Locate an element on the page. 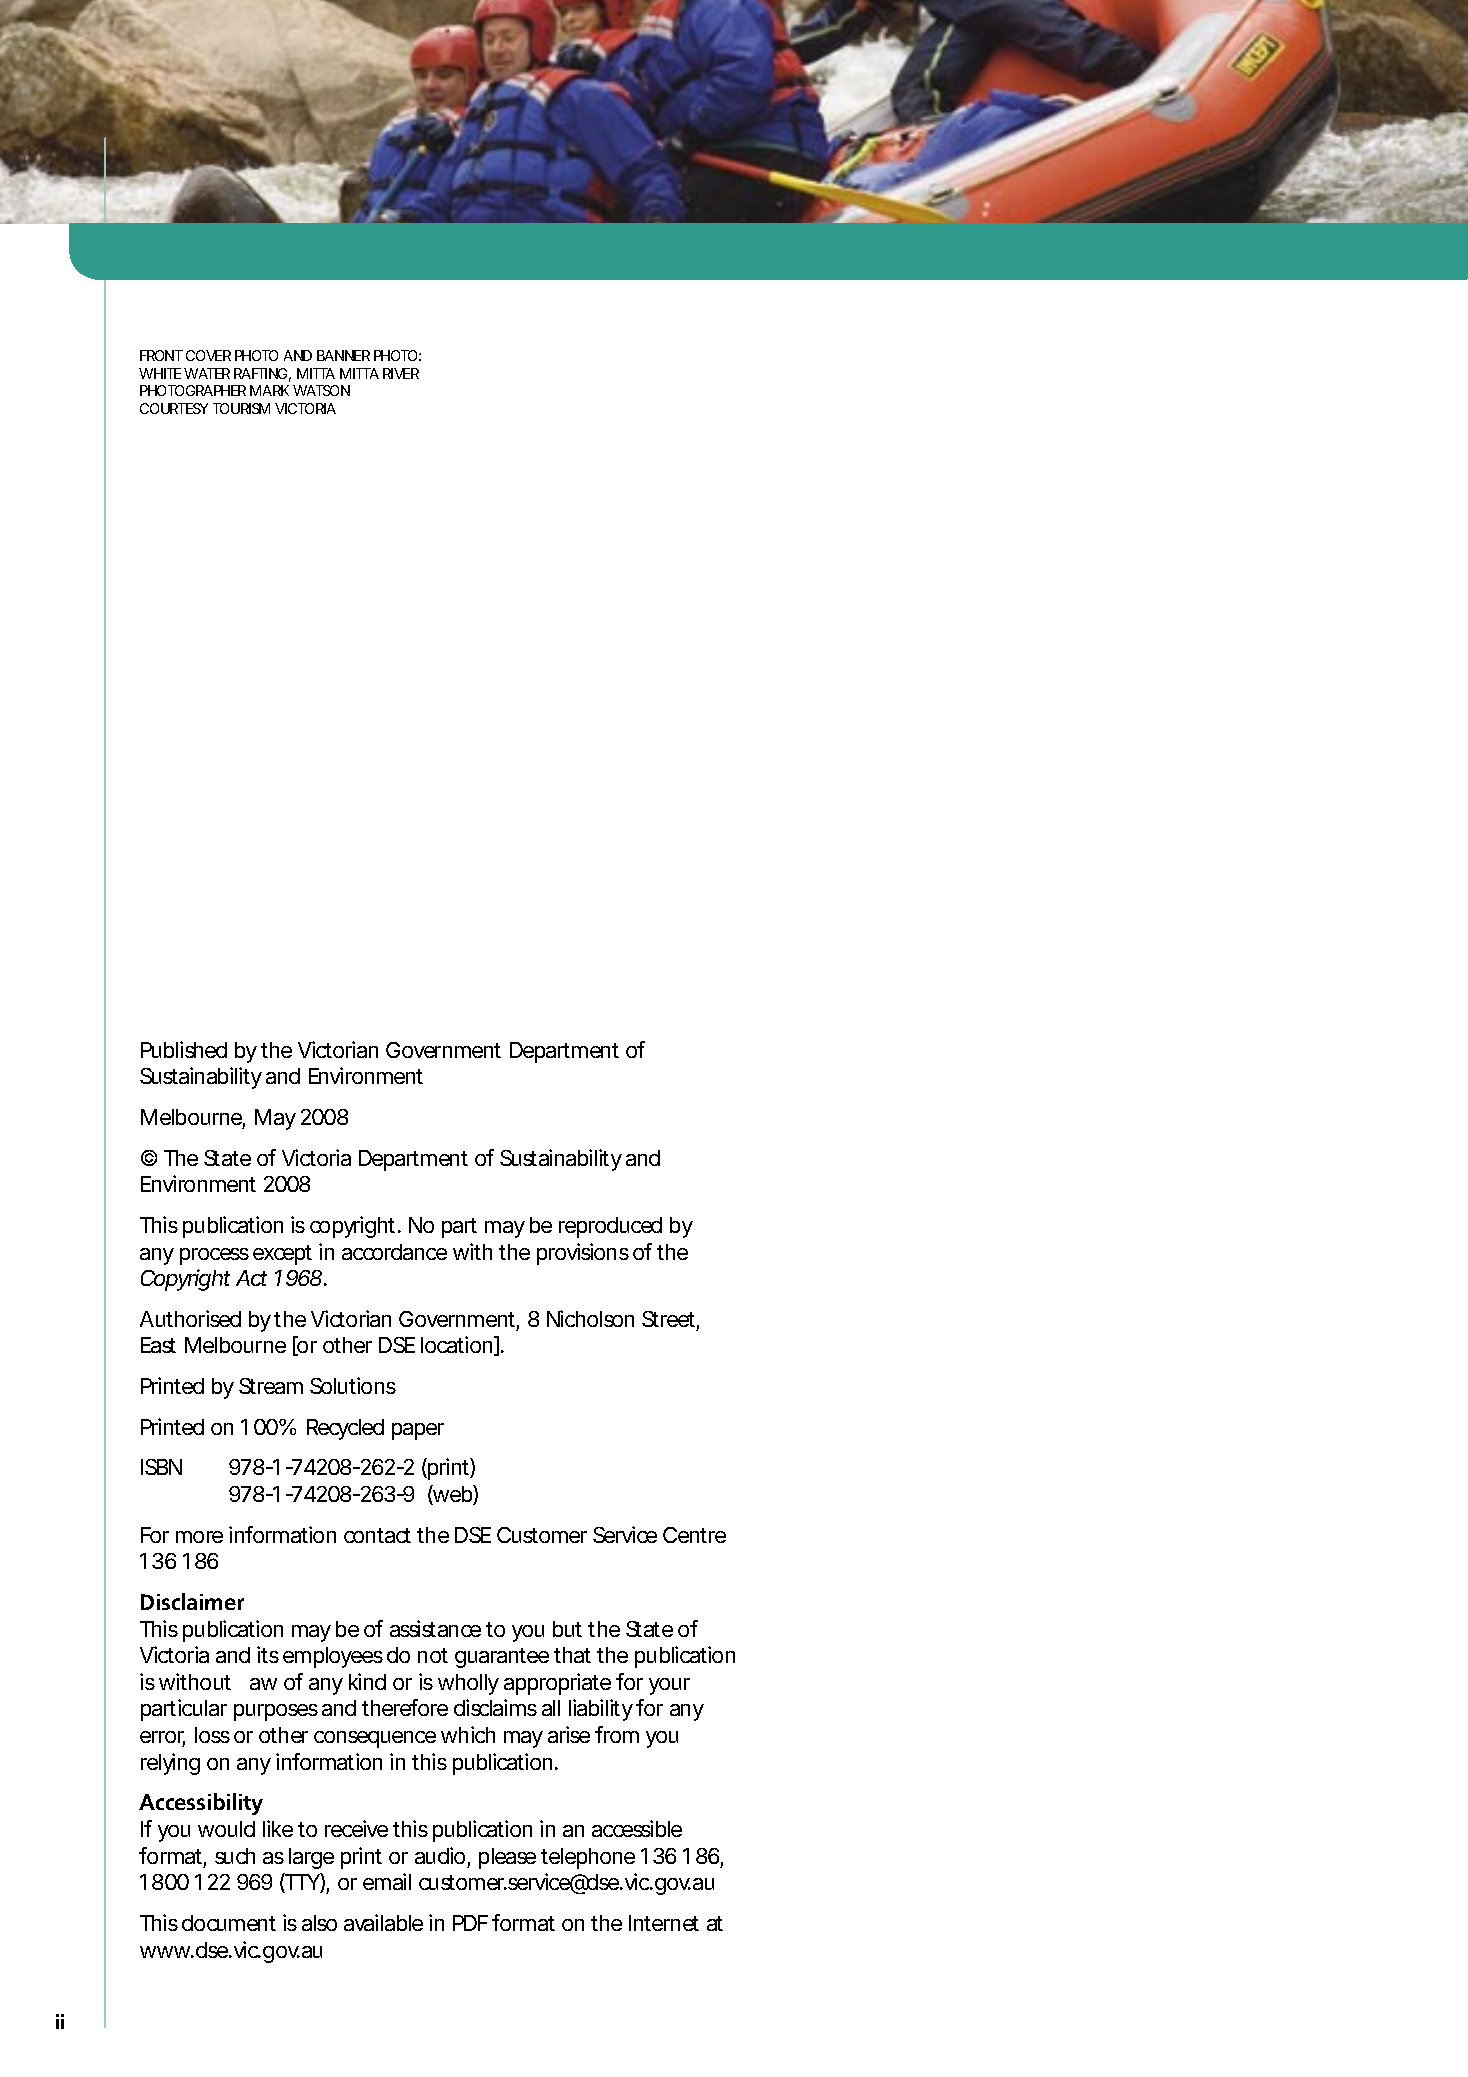 The width and height of the document is (1468, 2077). accessible is located at coordinates (637, 1828).
